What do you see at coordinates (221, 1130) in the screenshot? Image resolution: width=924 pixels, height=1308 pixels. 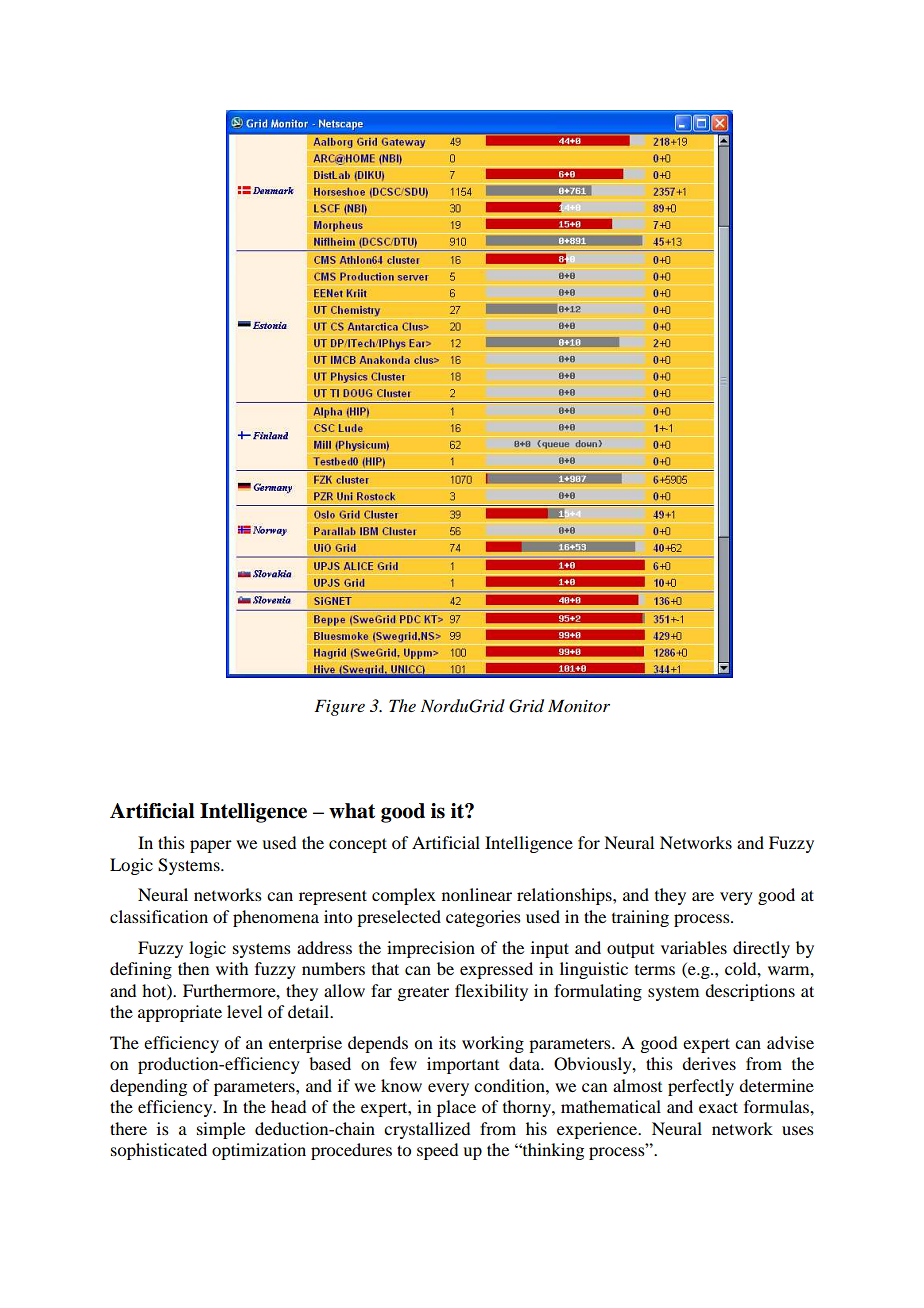 I see `simple` at bounding box center [221, 1130].
